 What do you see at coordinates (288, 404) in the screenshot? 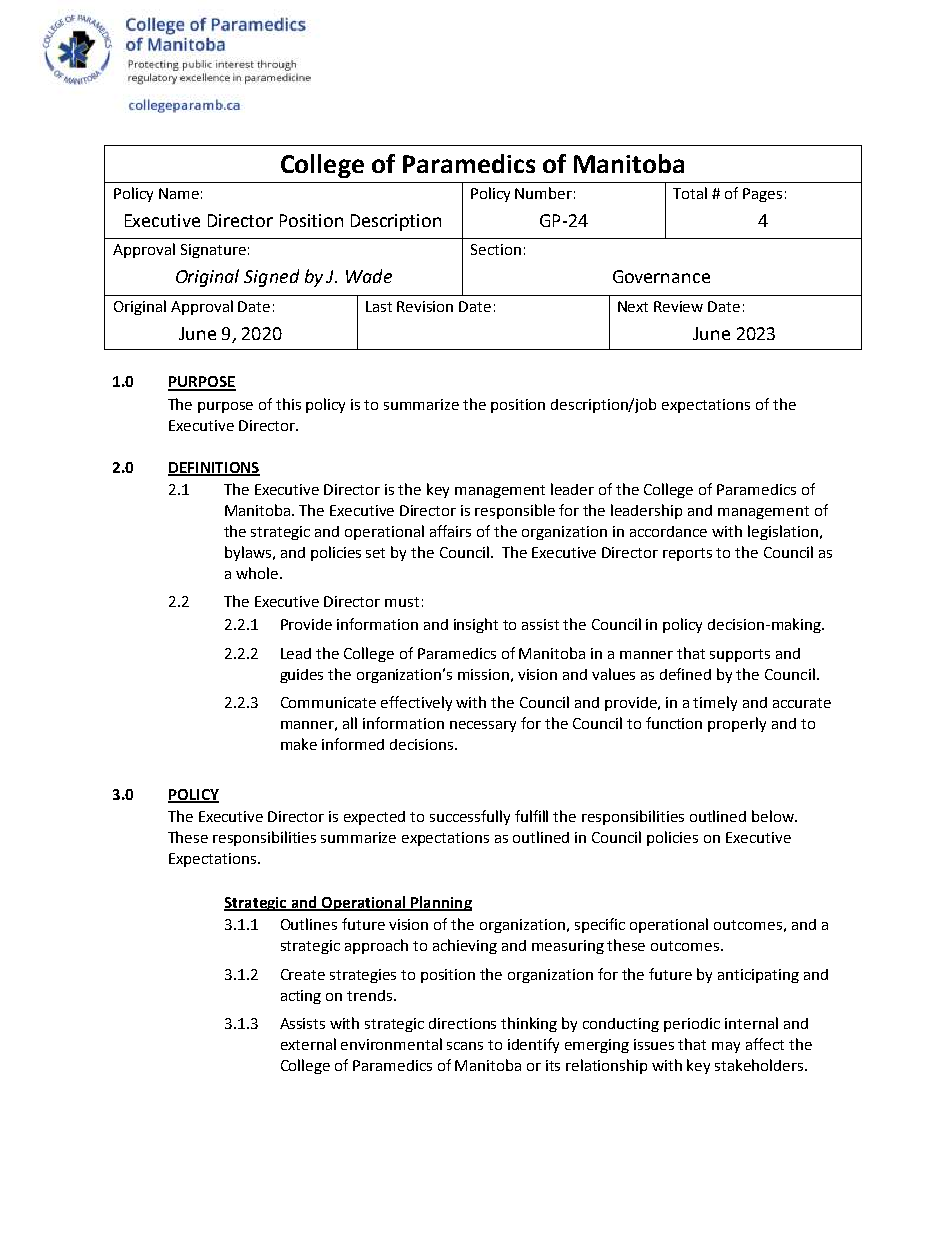
I see `this` at bounding box center [288, 404].
